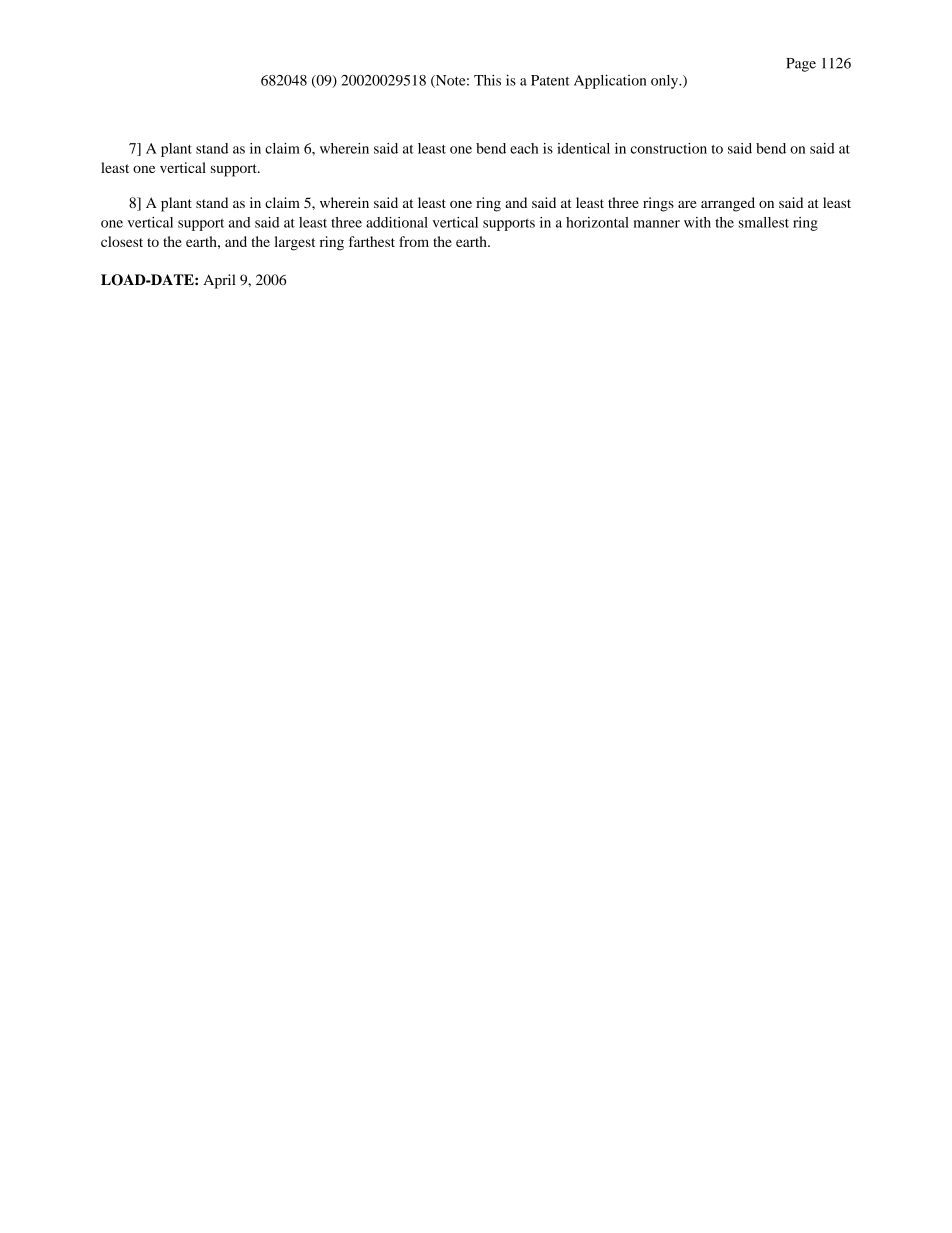  What do you see at coordinates (583, 148) in the image?
I see `identical` at bounding box center [583, 148].
